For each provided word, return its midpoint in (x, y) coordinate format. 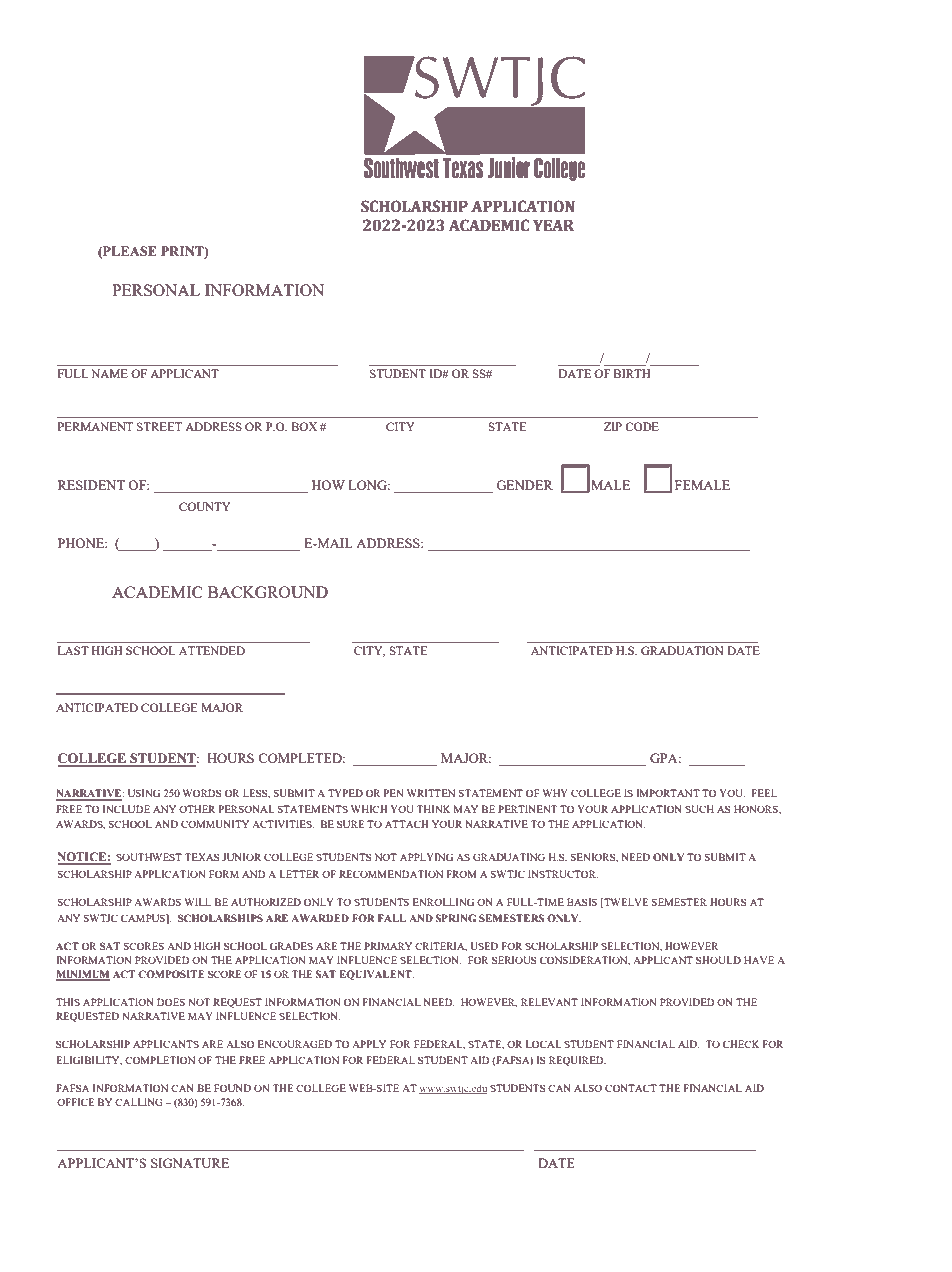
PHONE (82, 543)
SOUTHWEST (149, 857)
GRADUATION (682, 650)
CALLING (139, 1102)
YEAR (553, 225)
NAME (109, 373)
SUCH (699, 809)
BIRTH (632, 373)
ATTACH (406, 824)
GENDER (524, 485)
